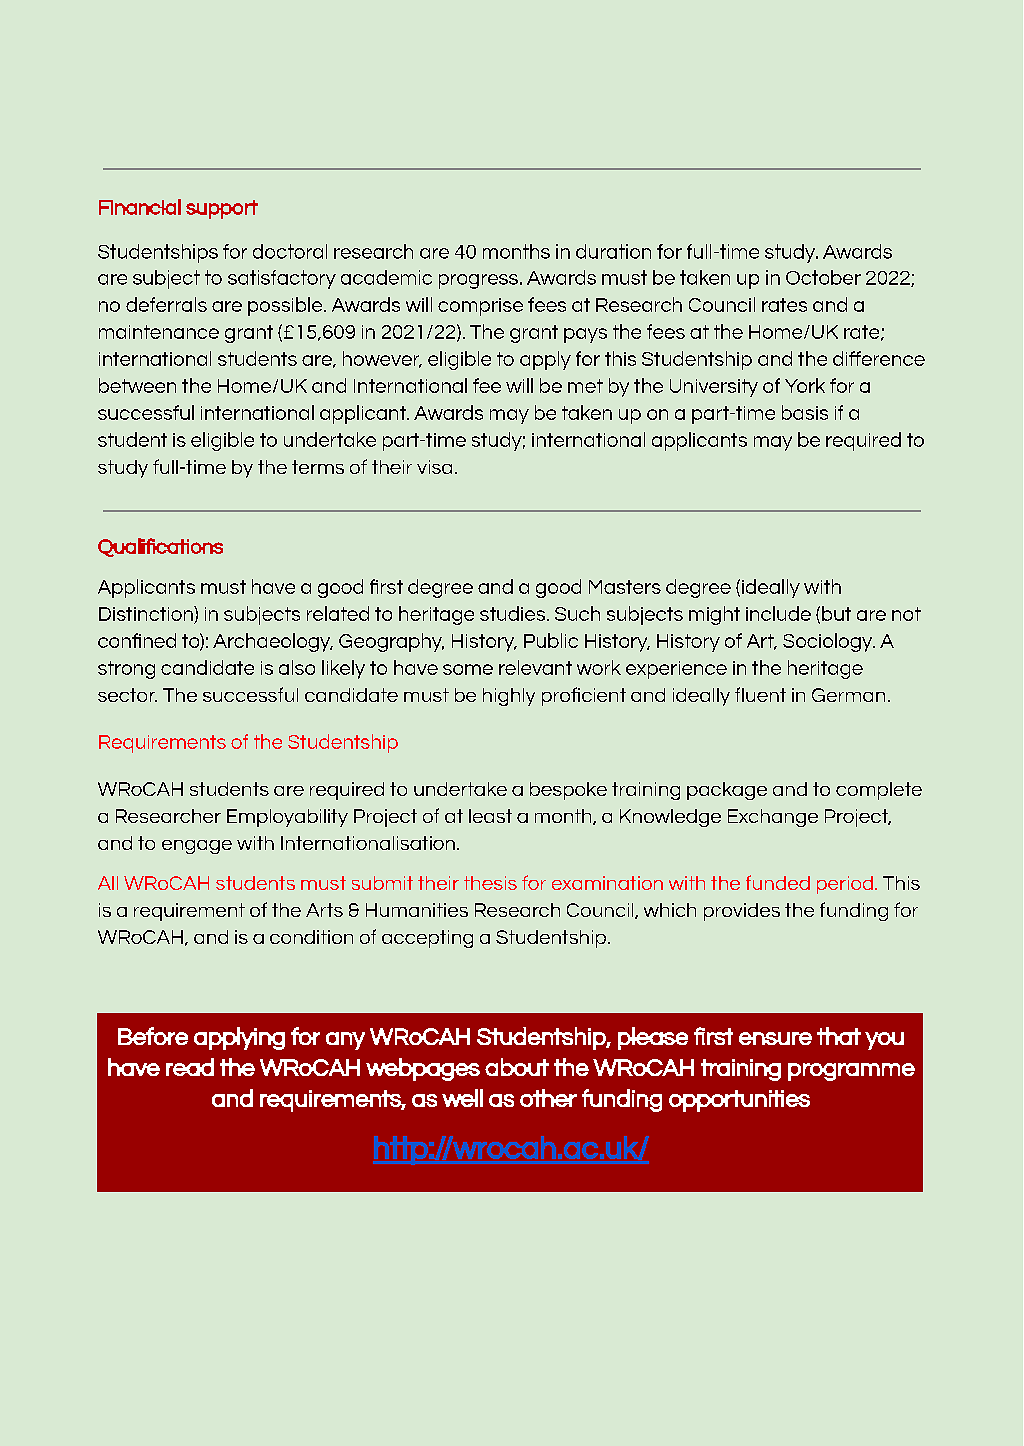 The image size is (1024, 1446). What do you see at coordinates (836, 613) in the screenshot?
I see `but` at bounding box center [836, 613].
